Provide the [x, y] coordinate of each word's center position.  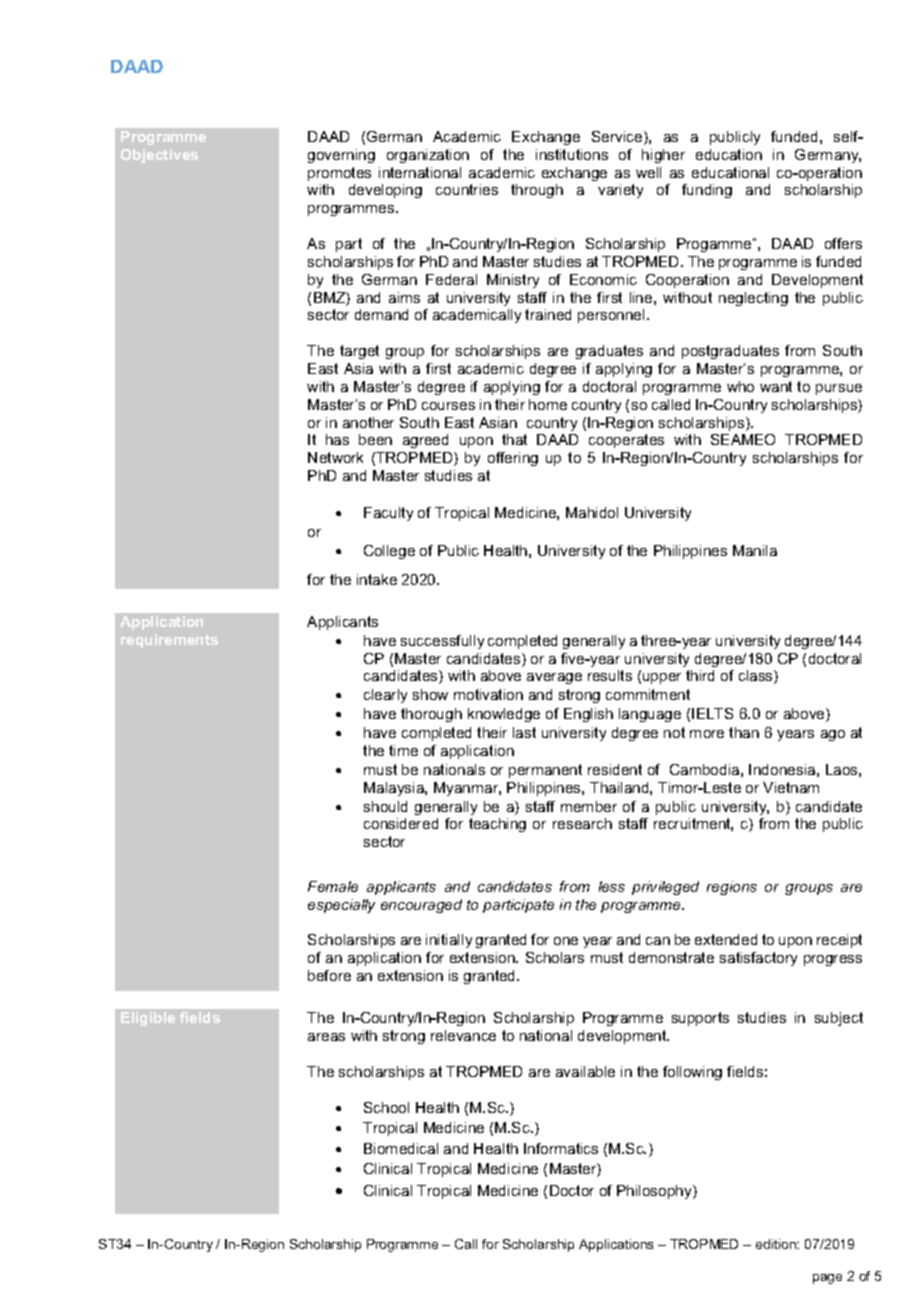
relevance [463, 1035]
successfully [442, 642]
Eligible [148, 1019]
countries [467, 189]
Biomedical [401, 1148]
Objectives [159, 156]
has [337, 439]
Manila [755, 550]
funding [707, 191]
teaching [497, 825]
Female [333, 886]
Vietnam [791, 787]
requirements [169, 641]
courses [448, 406]
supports [700, 1019]
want [776, 386]
